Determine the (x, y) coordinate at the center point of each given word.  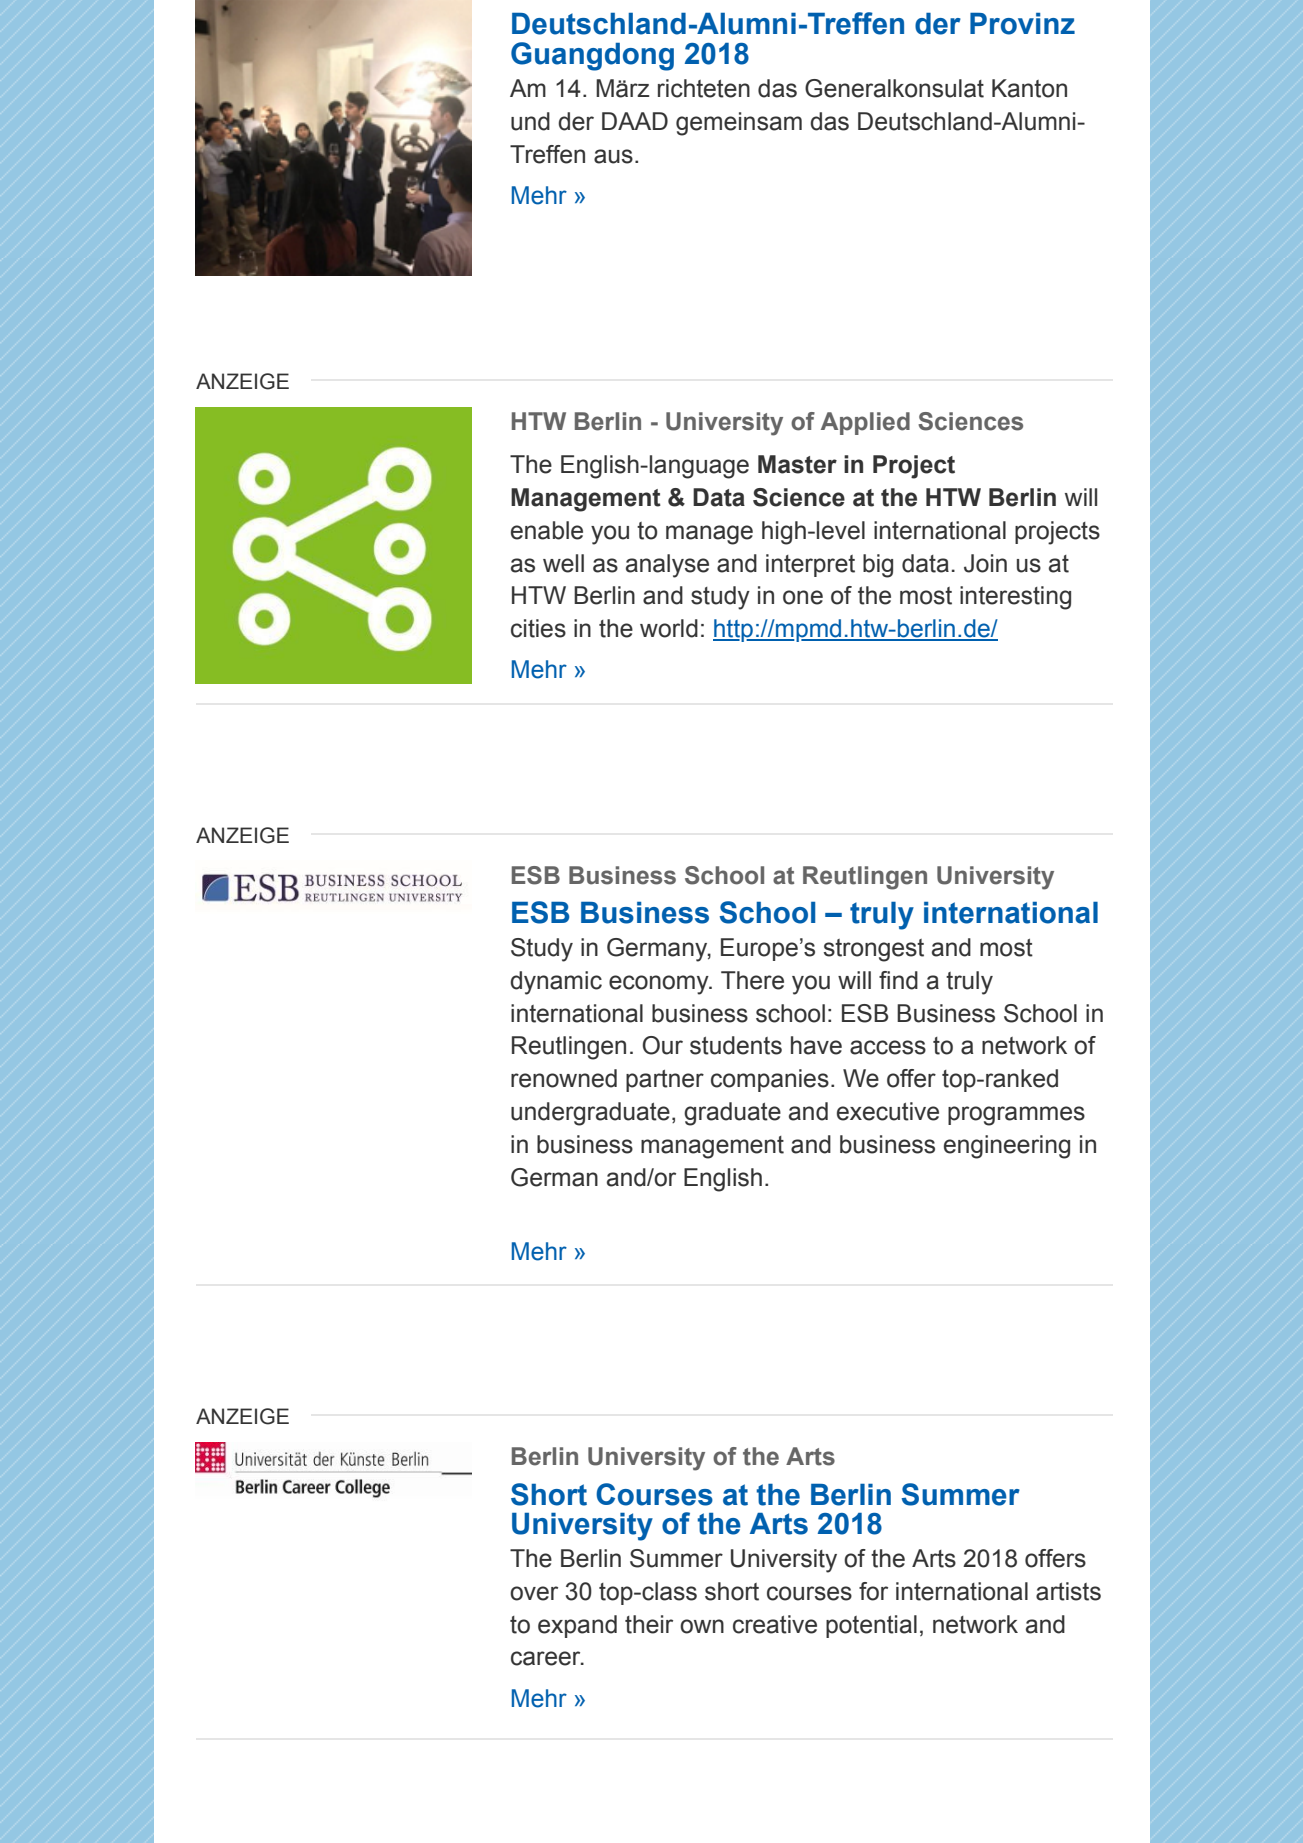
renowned (564, 1078)
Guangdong (592, 56)
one (803, 597)
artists (1068, 1591)
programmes (1016, 1116)
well (563, 563)
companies (770, 1080)
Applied (865, 423)
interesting (1015, 598)
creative (775, 1624)
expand (577, 1626)
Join (985, 563)
